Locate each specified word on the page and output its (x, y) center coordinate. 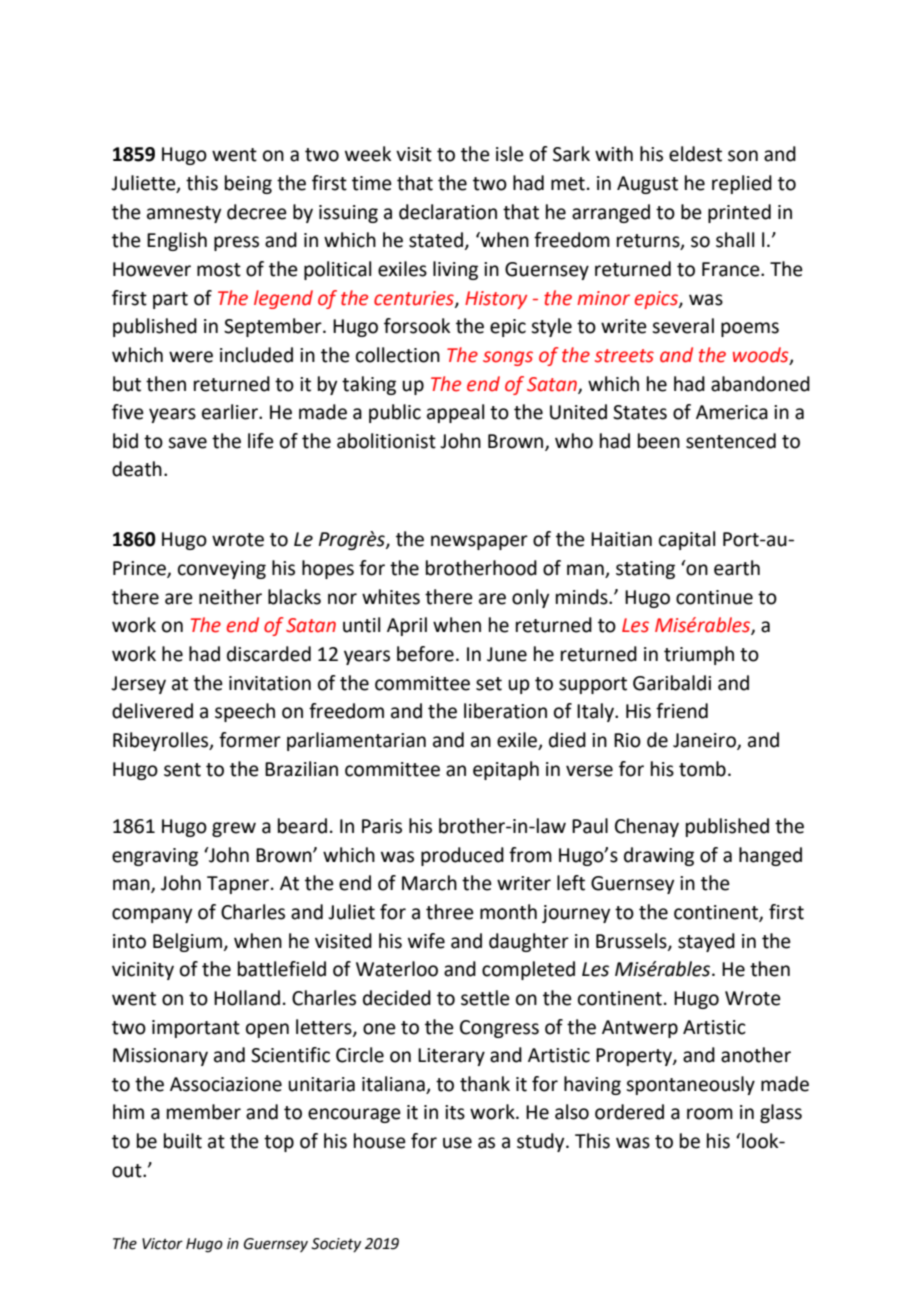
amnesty (184, 214)
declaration (448, 212)
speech (245, 712)
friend (682, 711)
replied (742, 184)
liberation (505, 711)
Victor (162, 1244)
